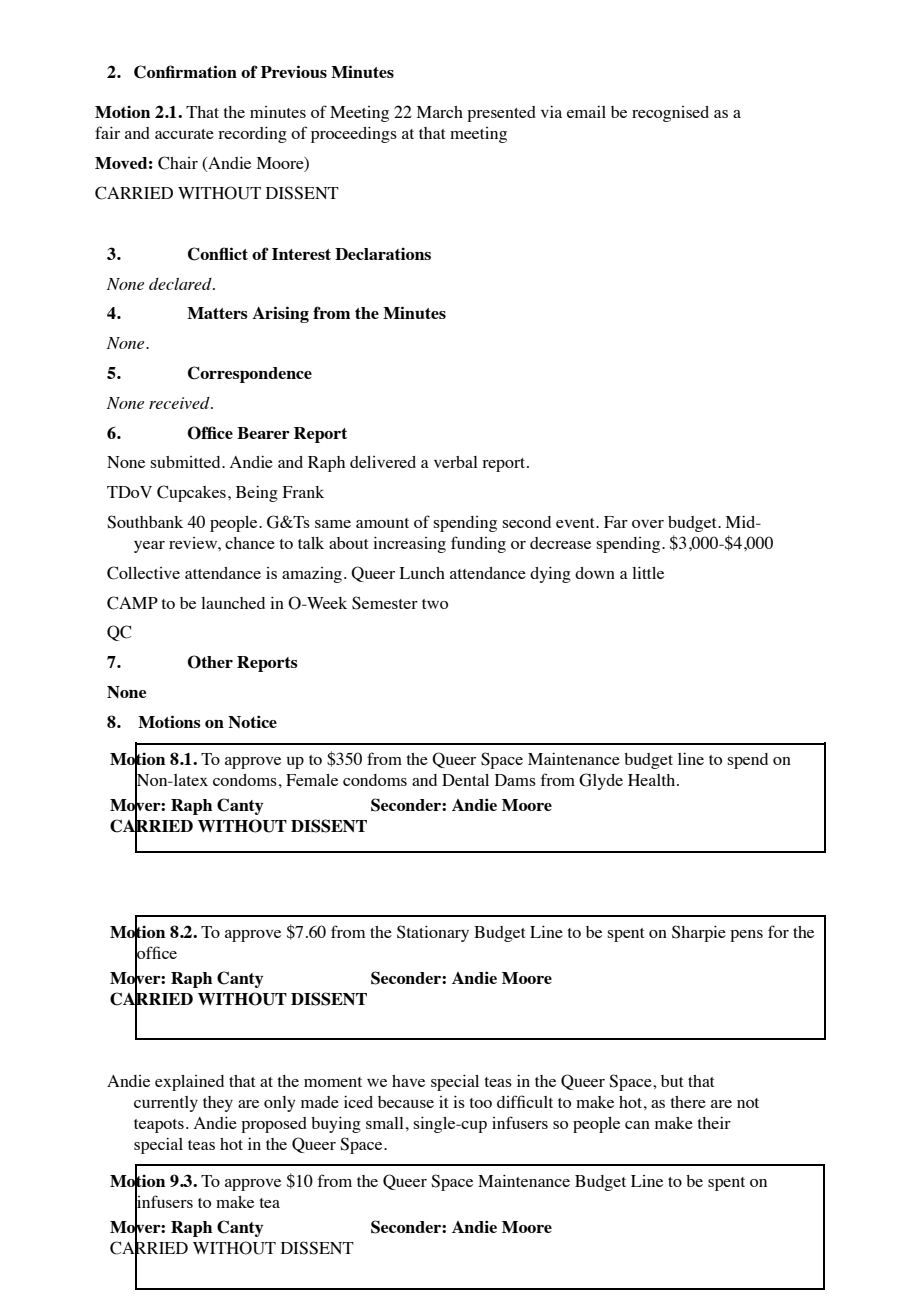 The height and width of the image is (1308, 924). Describe the element at coordinates (184, 134) in the image. I see `accurate` at that location.
